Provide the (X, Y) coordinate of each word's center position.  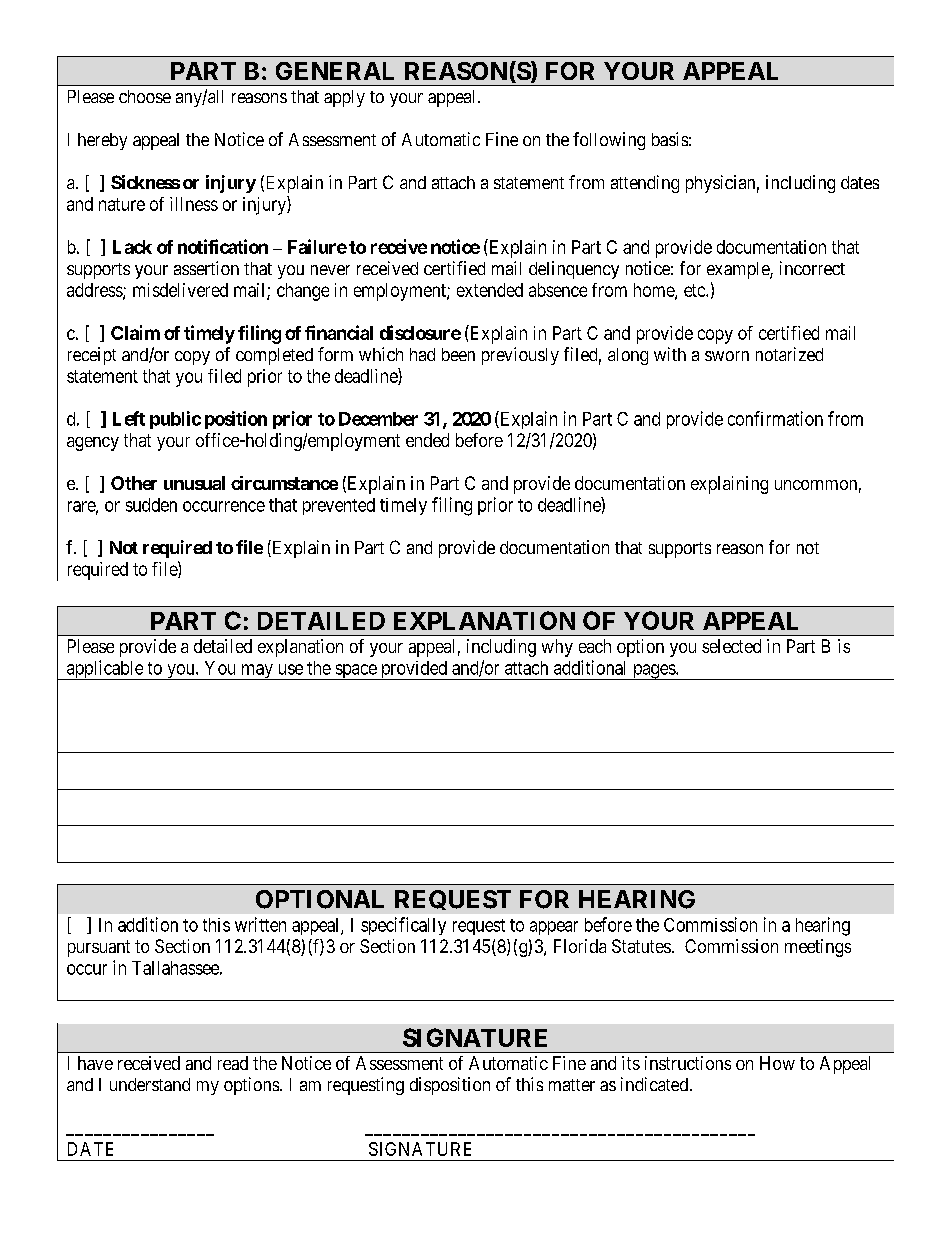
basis (670, 139)
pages (653, 672)
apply (344, 98)
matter (572, 1085)
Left (129, 418)
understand (150, 1084)
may (257, 672)
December (378, 419)
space (355, 672)
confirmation (775, 418)
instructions (688, 1063)
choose (145, 96)
